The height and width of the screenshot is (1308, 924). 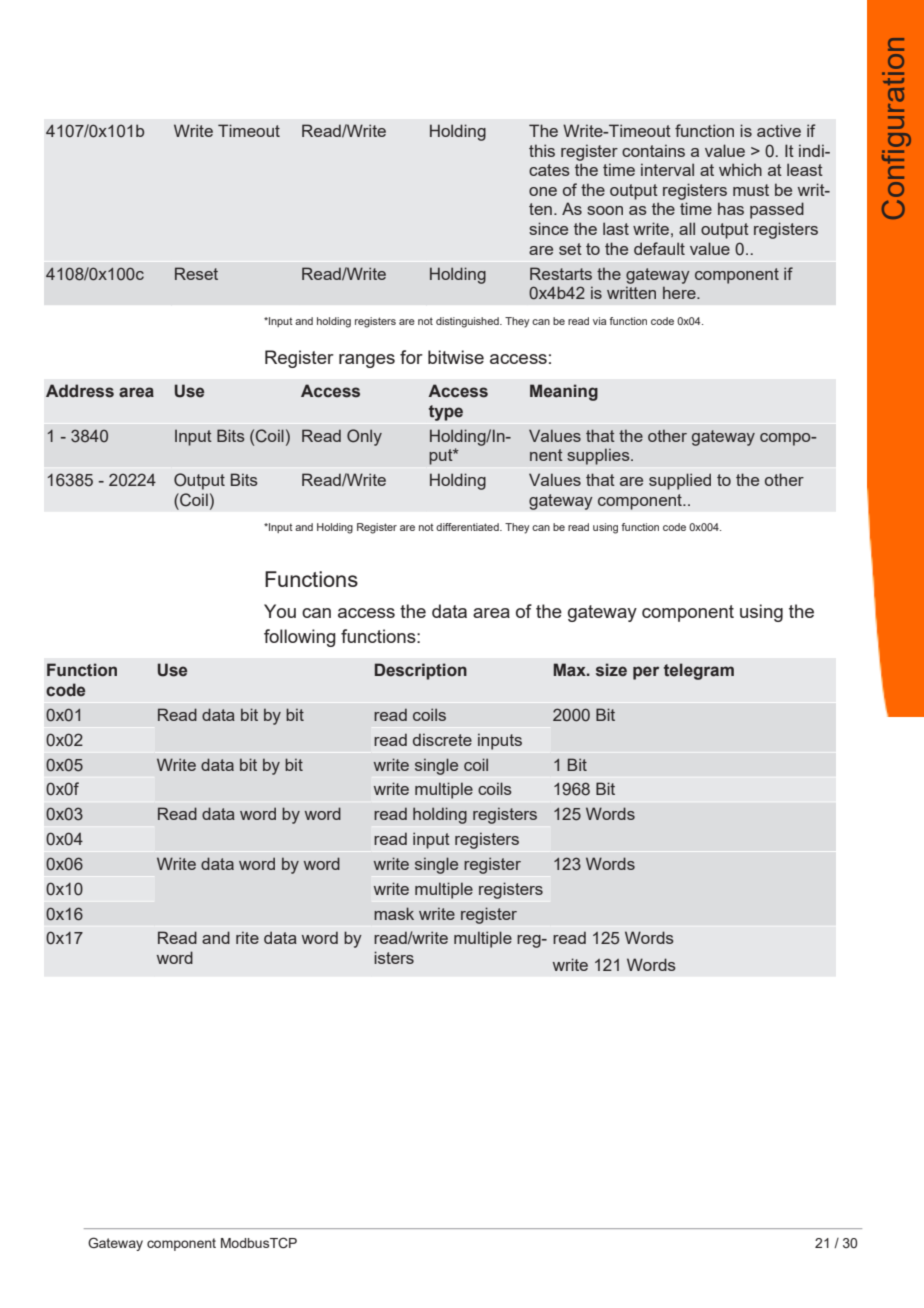 What do you see at coordinates (680, 481) in the screenshot?
I see `supplied` at bounding box center [680, 481].
